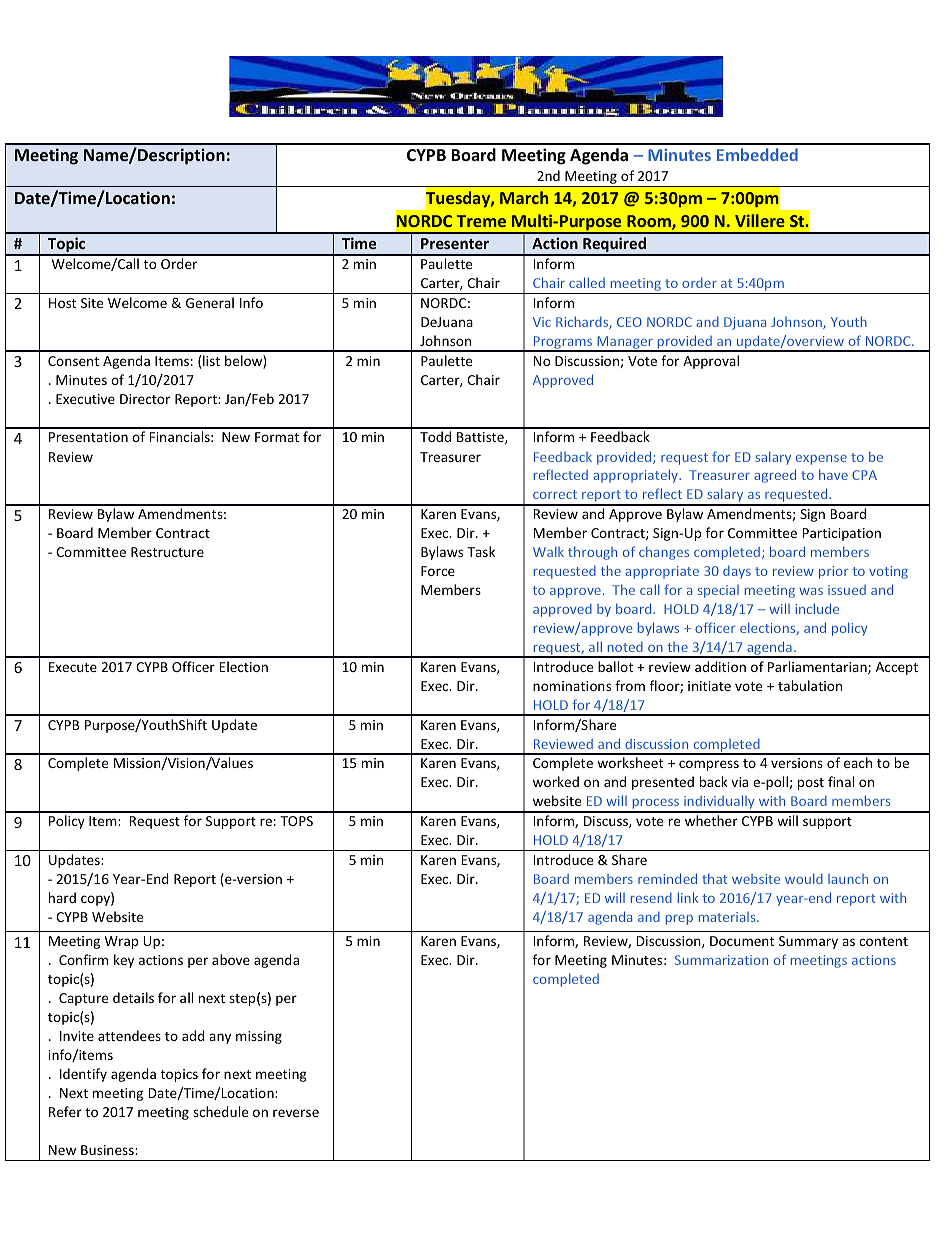 The image size is (952, 1233). I want to click on Restructure, so click(167, 552).
